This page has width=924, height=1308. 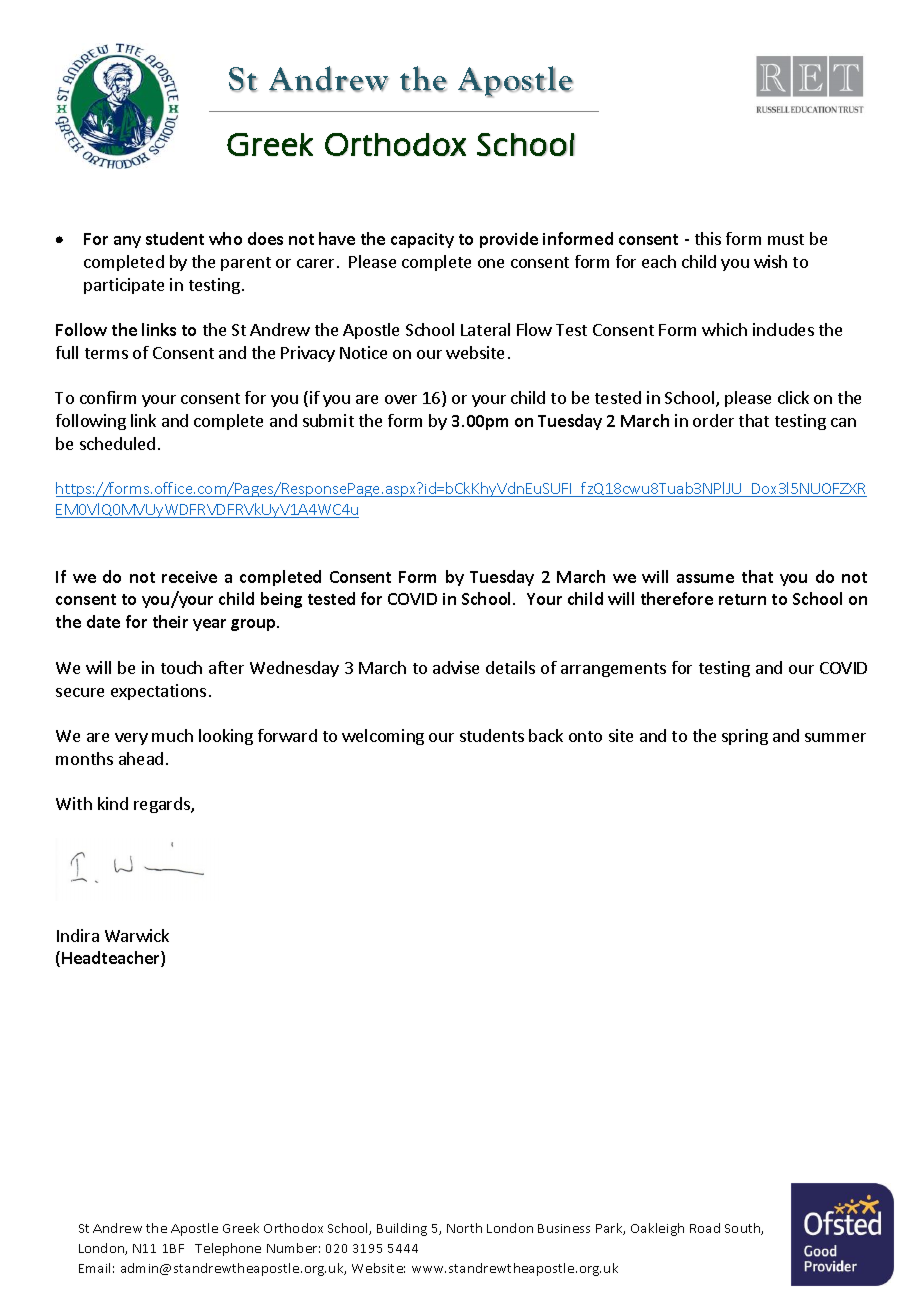 I want to click on Telephone, so click(x=228, y=1249).
